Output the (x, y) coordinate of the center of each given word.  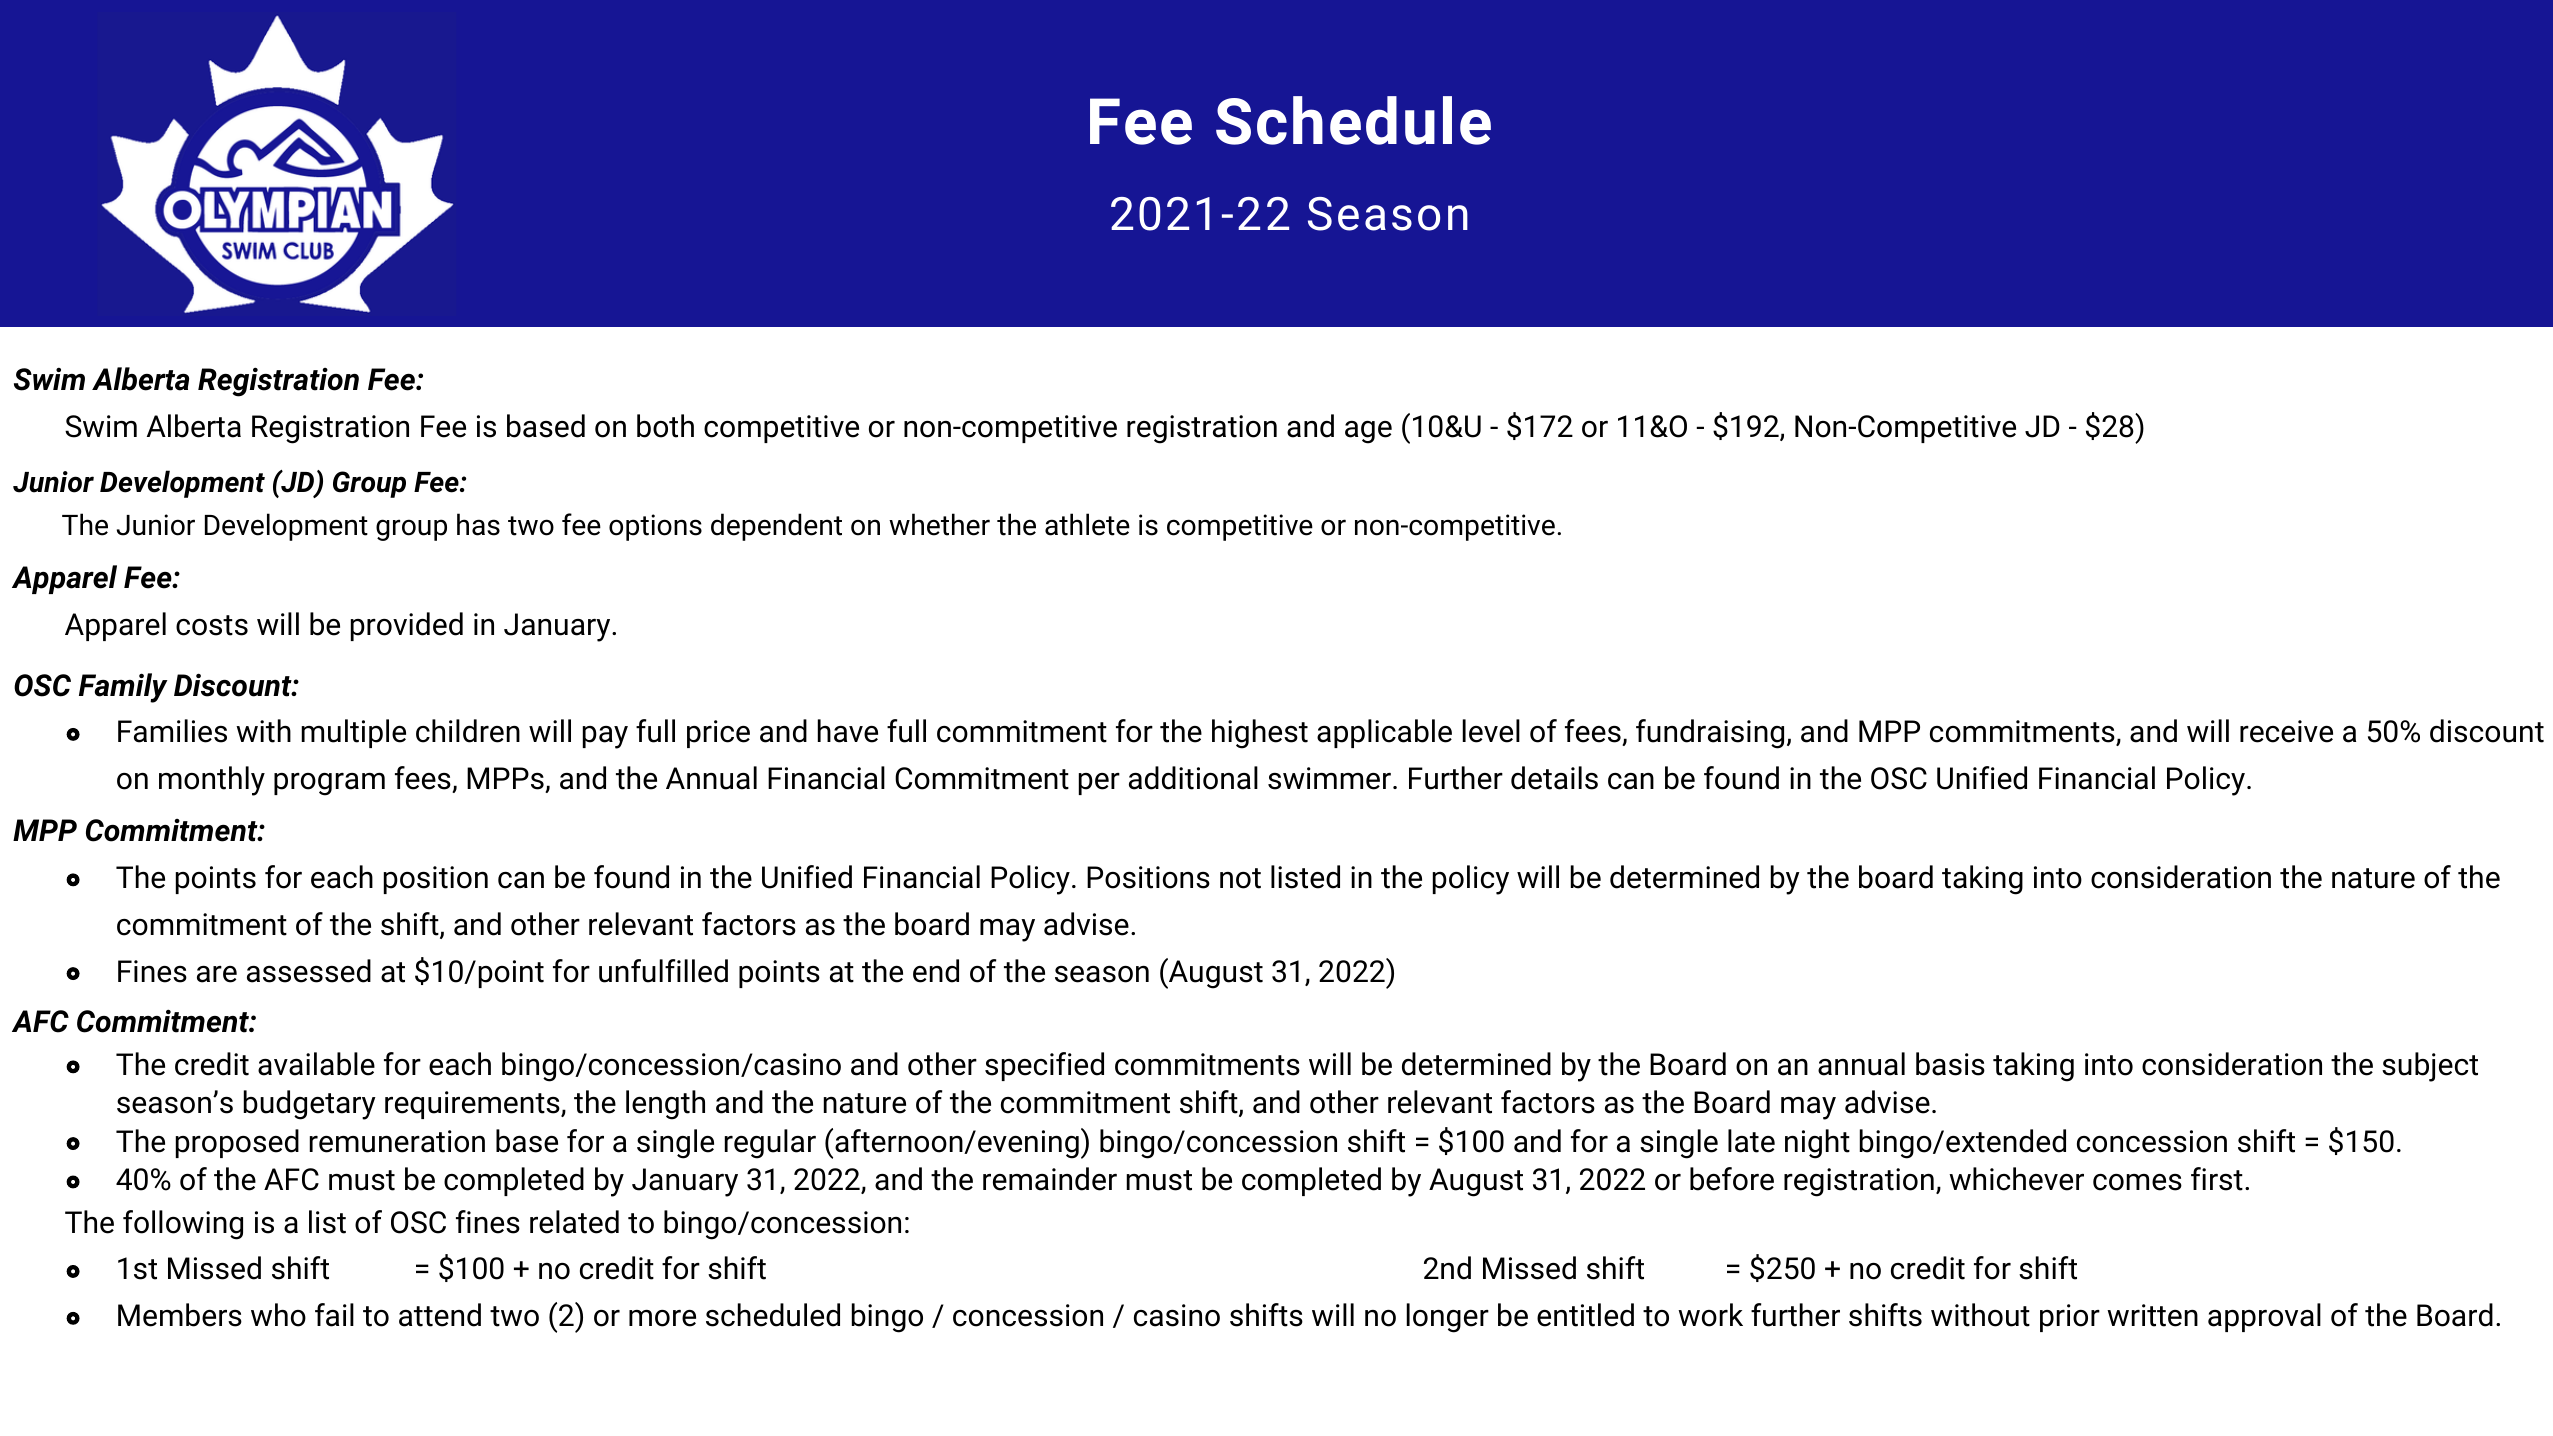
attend (440, 1315)
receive (2286, 731)
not (1240, 878)
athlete (1087, 524)
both (665, 426)
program (329, 784)
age (1368, 432)
